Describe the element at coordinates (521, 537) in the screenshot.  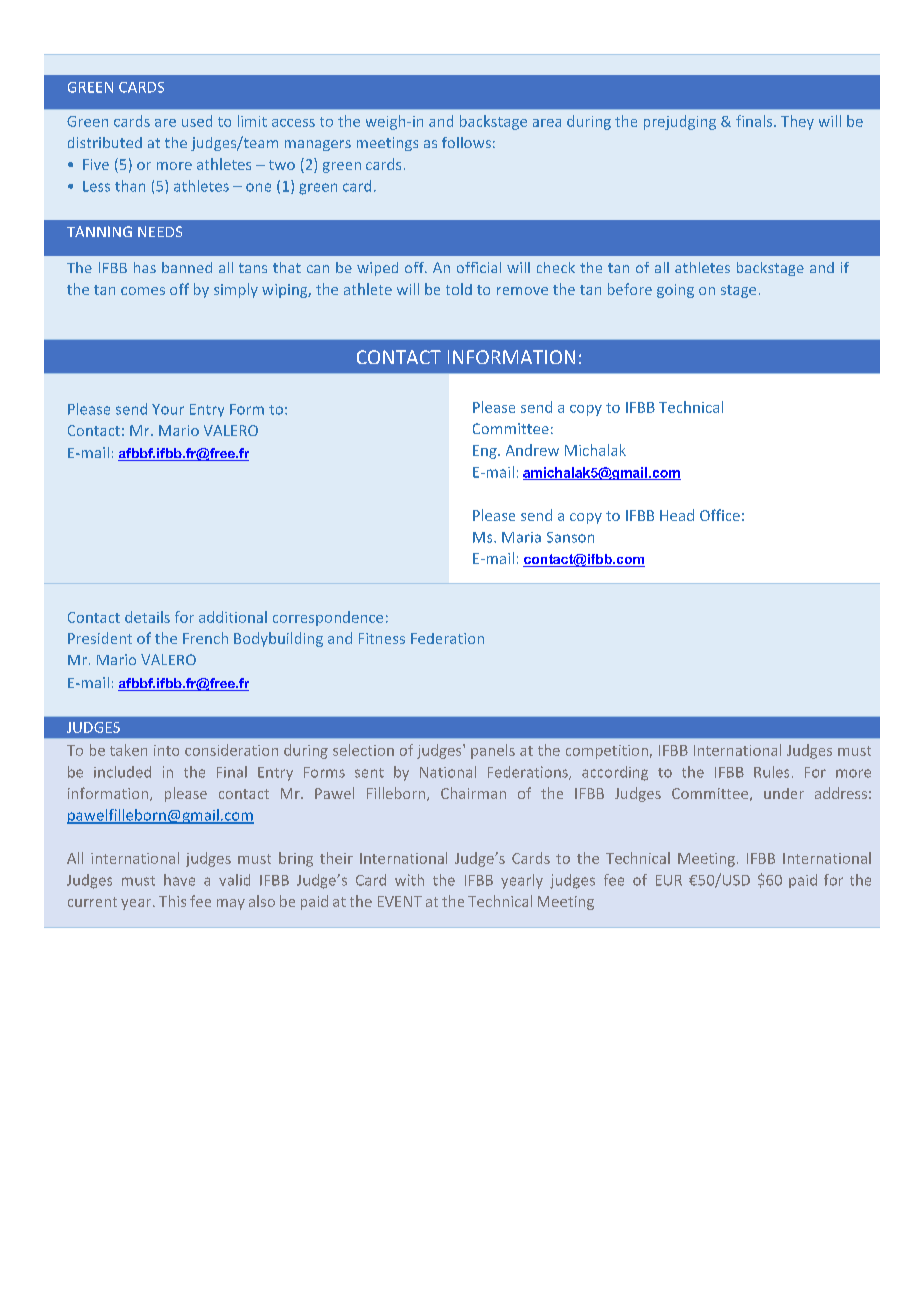
I see `Maria` at that location.
